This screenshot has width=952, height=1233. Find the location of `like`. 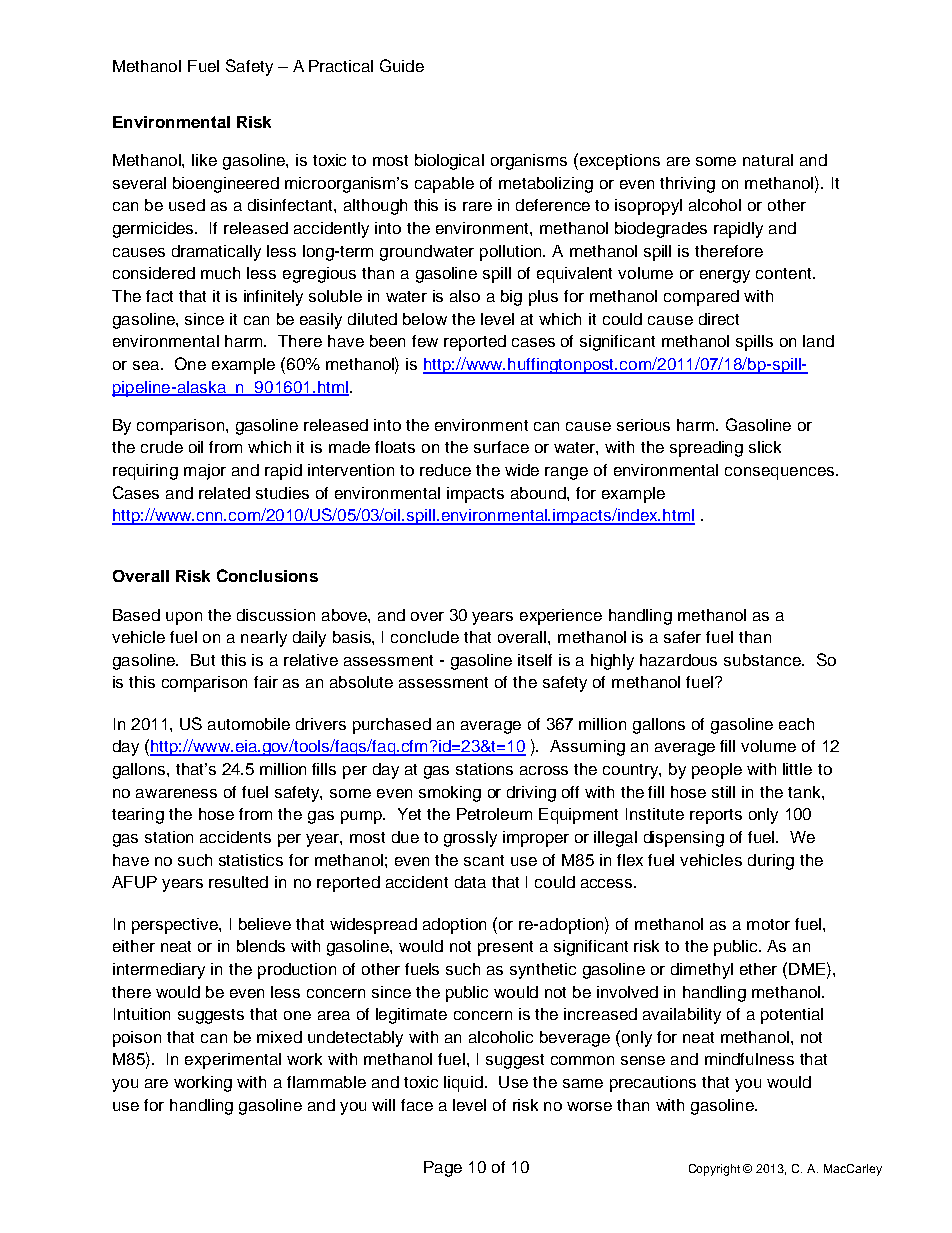

like is located at coordinates (204, 160).
